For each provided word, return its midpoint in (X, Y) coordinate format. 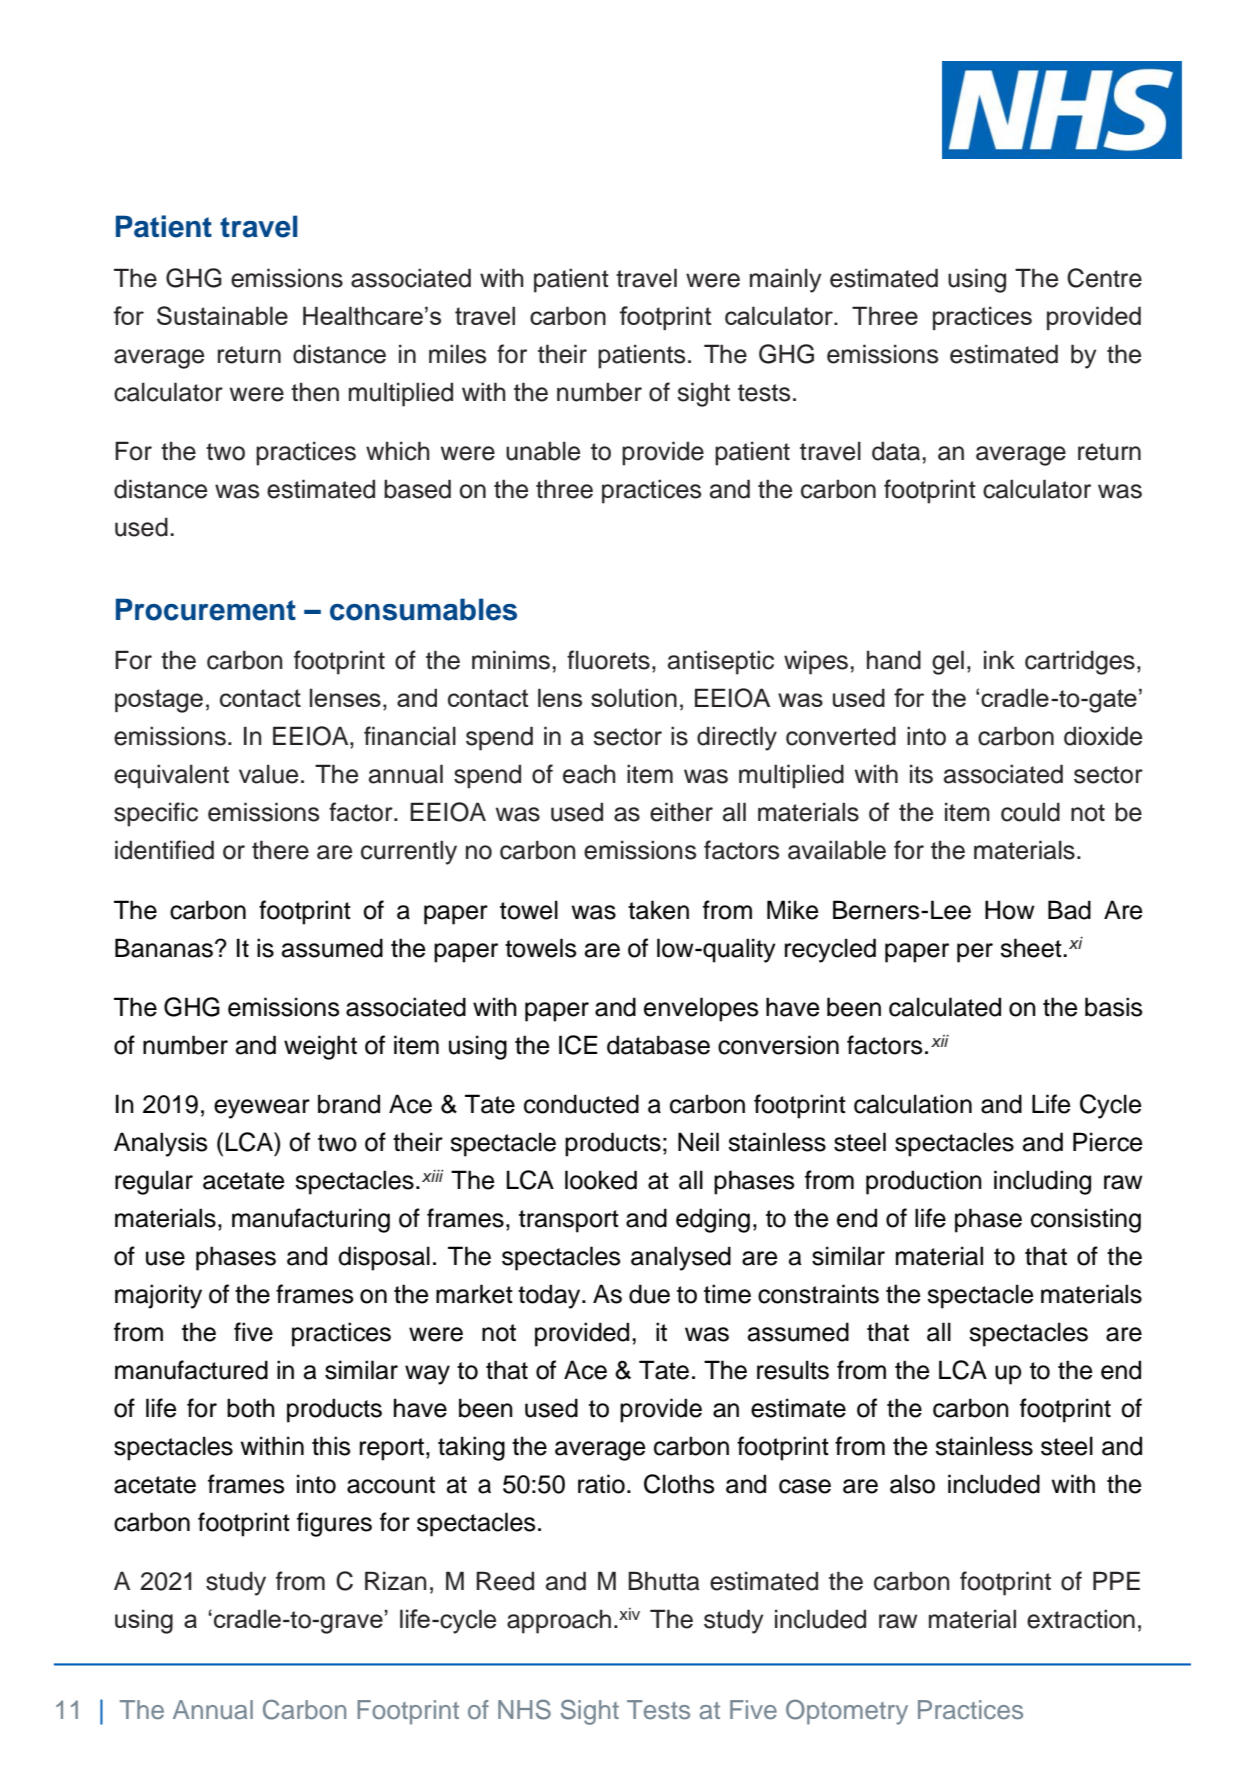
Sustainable (222, 315)
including (1042, 1182)
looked (601, 1180)
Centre (1104, 278)
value (268, 774)
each (589, 774)
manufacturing (311, 1220)
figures (334, 1524)
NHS (524, 1709)
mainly (786, 280)
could (1030, 812)
